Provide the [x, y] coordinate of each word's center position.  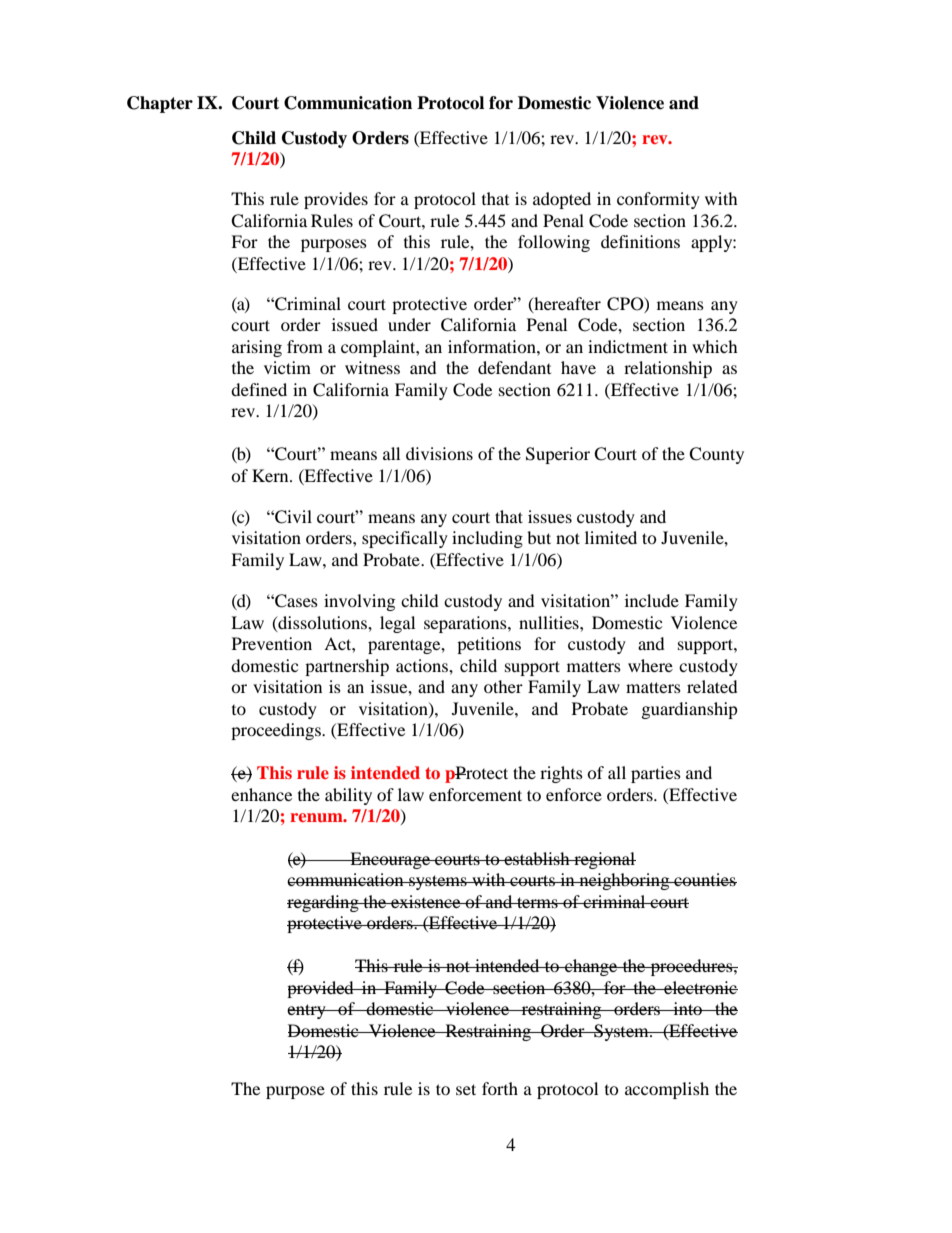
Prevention [272, 643]
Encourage [390, 860]
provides [336, 200]
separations [466, 624]
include [652, 600]
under [409, 324]
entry [307, 1011]
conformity [658, 200]
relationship [668, 369]
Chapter [160, 104]
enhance [261, 794]
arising [257, 348]
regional [604, 860]
